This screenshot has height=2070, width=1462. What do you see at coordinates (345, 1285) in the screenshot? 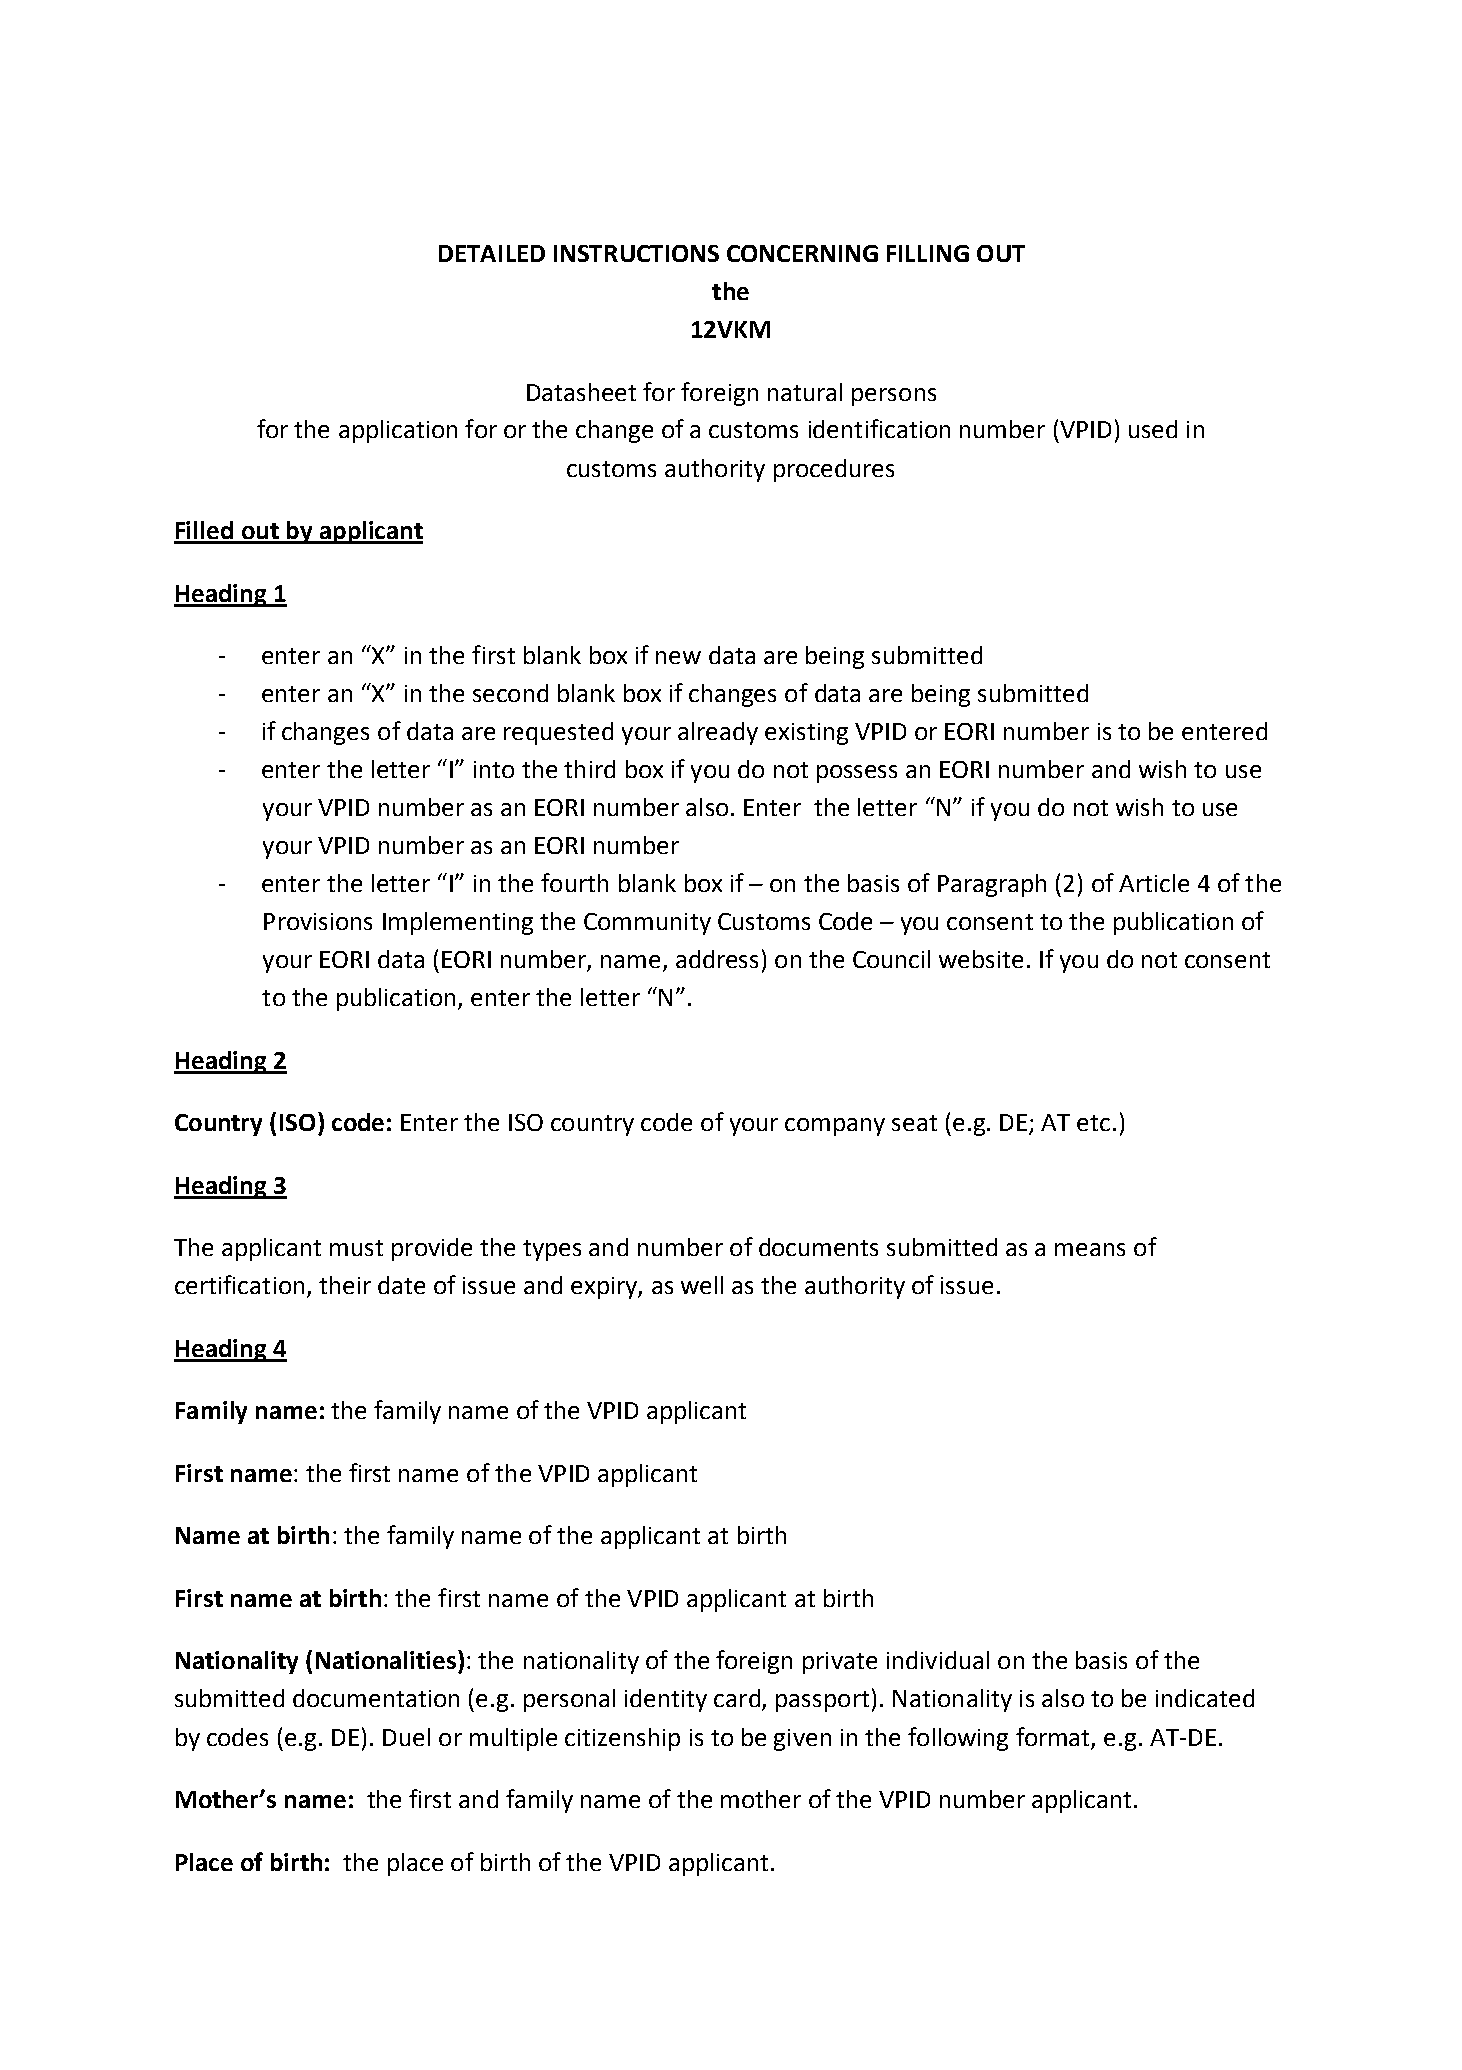
I see `their` at bounding box center [345, 1285].
